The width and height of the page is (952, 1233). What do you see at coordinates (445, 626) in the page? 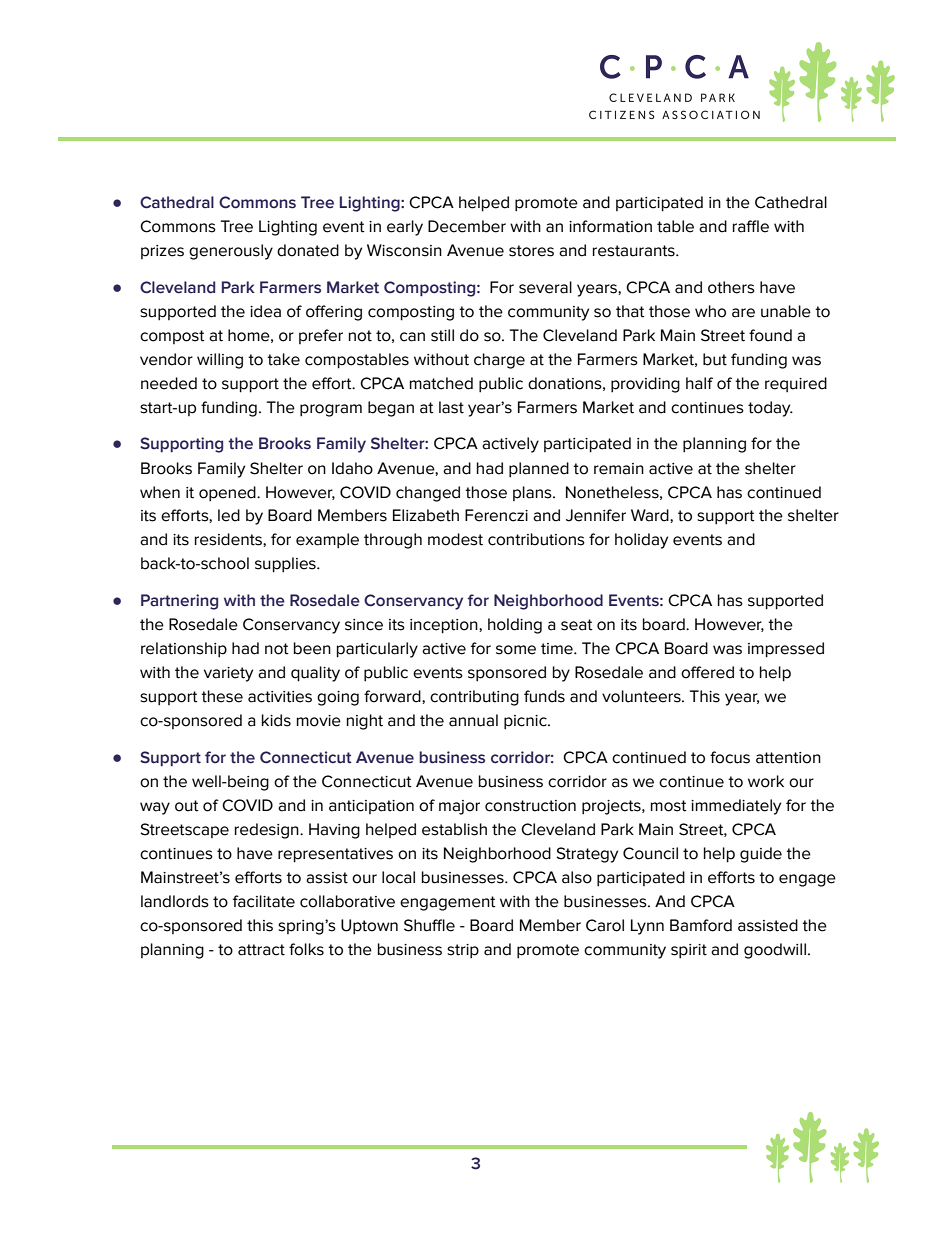
I see `inception` at bounding box center [445, 626].
